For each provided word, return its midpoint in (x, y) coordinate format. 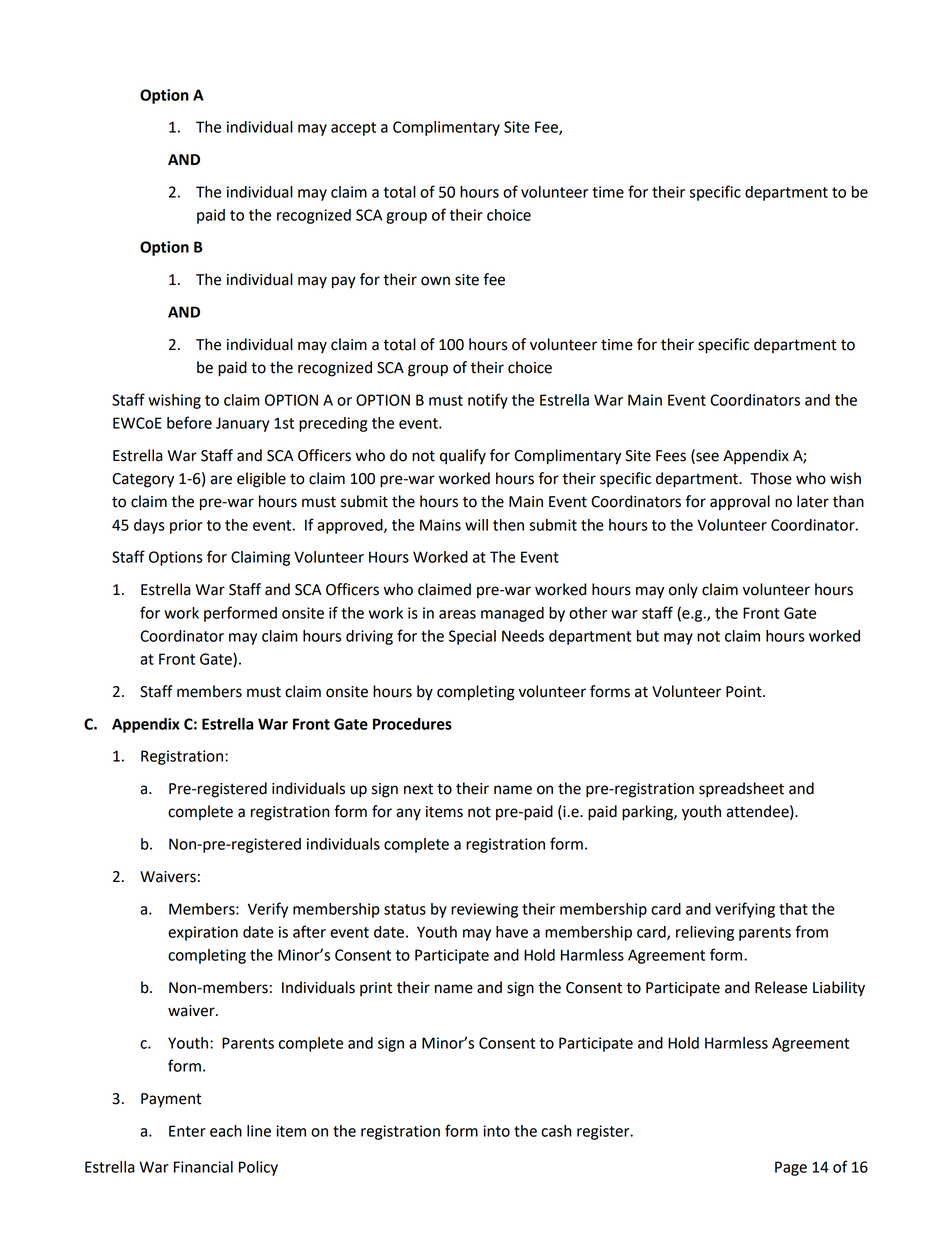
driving (369, 637)
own (435, 281)
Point (745, 692)
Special (472, 637)
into (496, 1131)
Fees (671, 456)
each (226, 1131)
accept (353, 129)
